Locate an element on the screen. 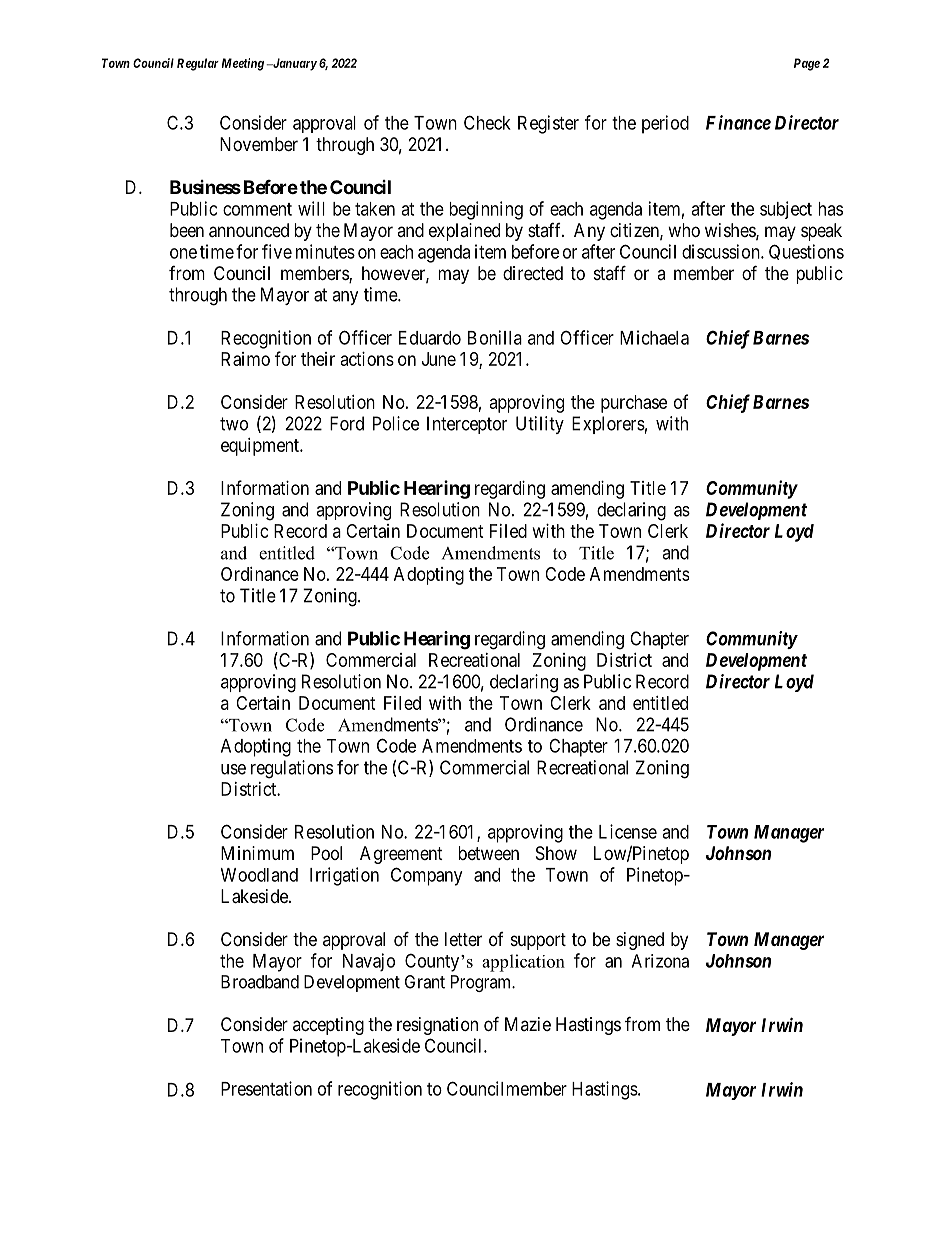 This screenshot has height=1233, width=952. use is located at coordinates (233, 769).
